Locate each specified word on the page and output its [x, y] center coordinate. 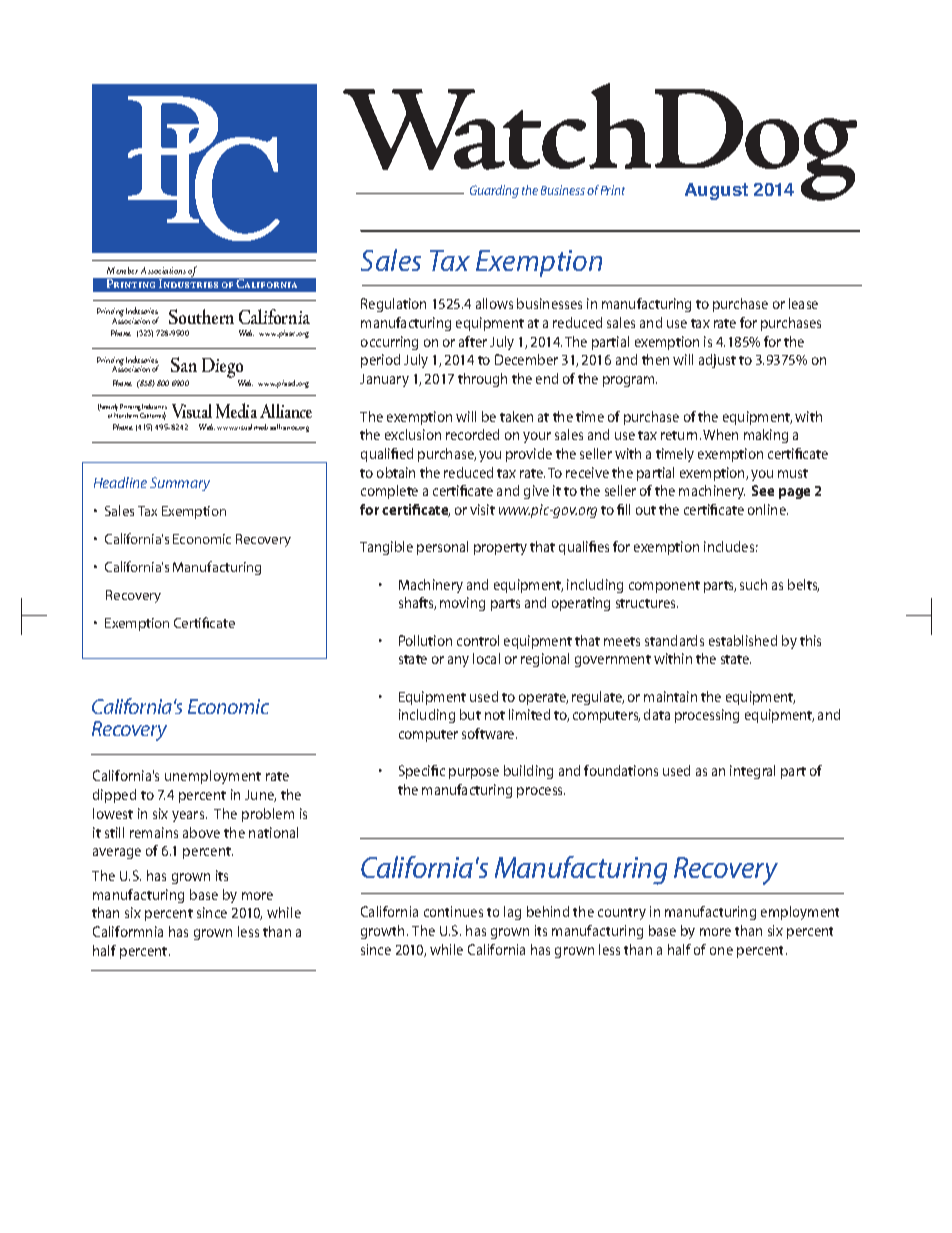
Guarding [494, 191]
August [716, 191]
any [458, 661]
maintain [670, 696]
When [720, 434]
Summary [180, 484]
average [117, 853]
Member [122, 270]
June [260, 796]
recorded [472, 434]
